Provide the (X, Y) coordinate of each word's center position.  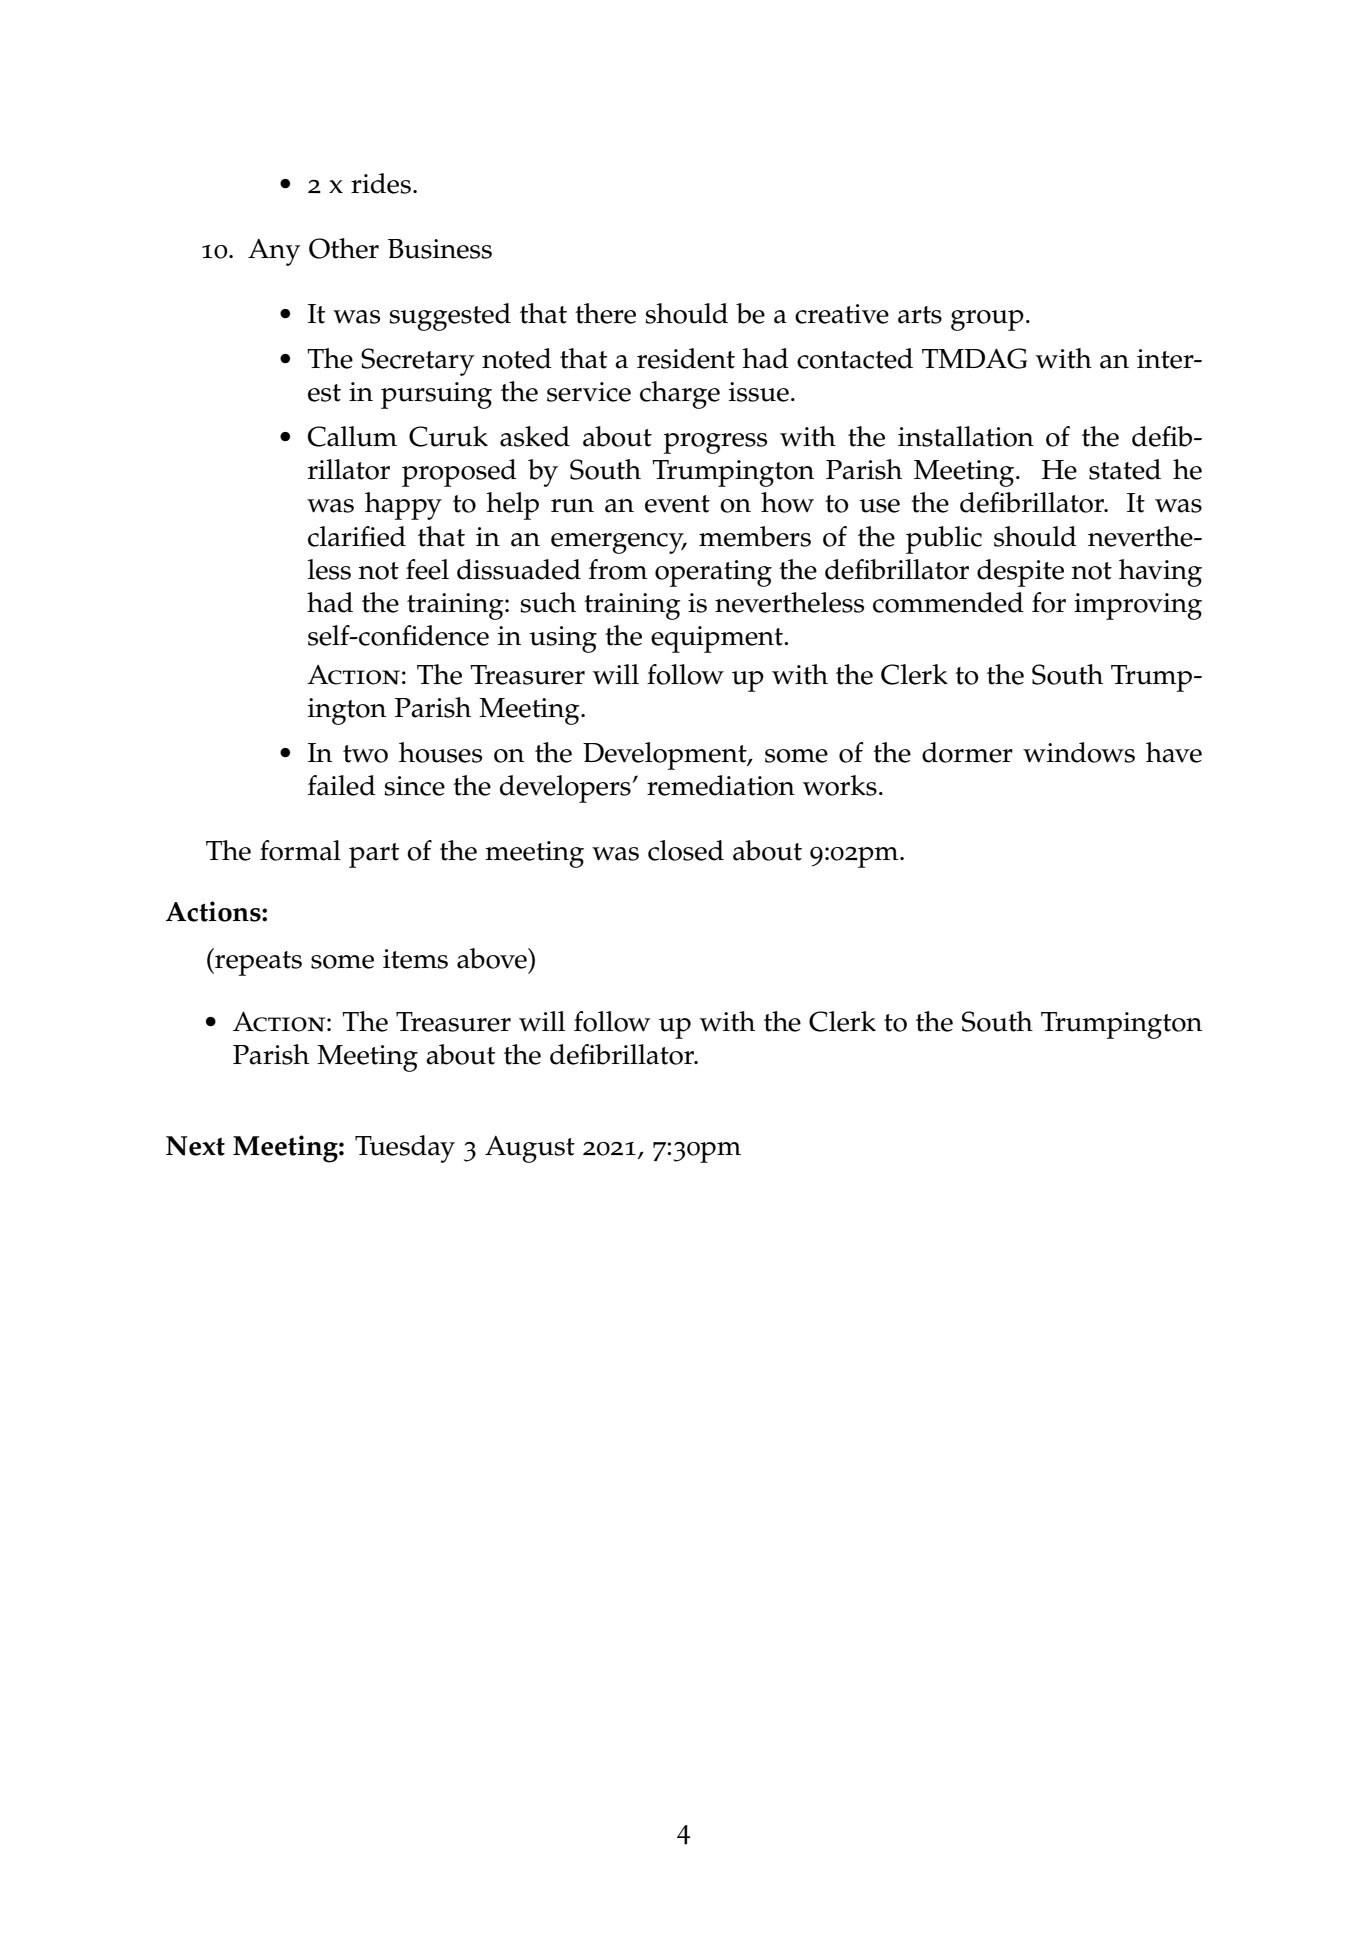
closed (686, 850)
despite (1020, 573)
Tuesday (405, 1149)
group (987, 320)
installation (966, 436)
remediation (721, 785)
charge (680, 395)
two (365, 754)
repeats (257, 962)
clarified (357, 536)
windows (1079, 752)
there (605, 313)
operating (713, 573)
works (840, 785)
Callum (352, 436)
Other (344, 248)
